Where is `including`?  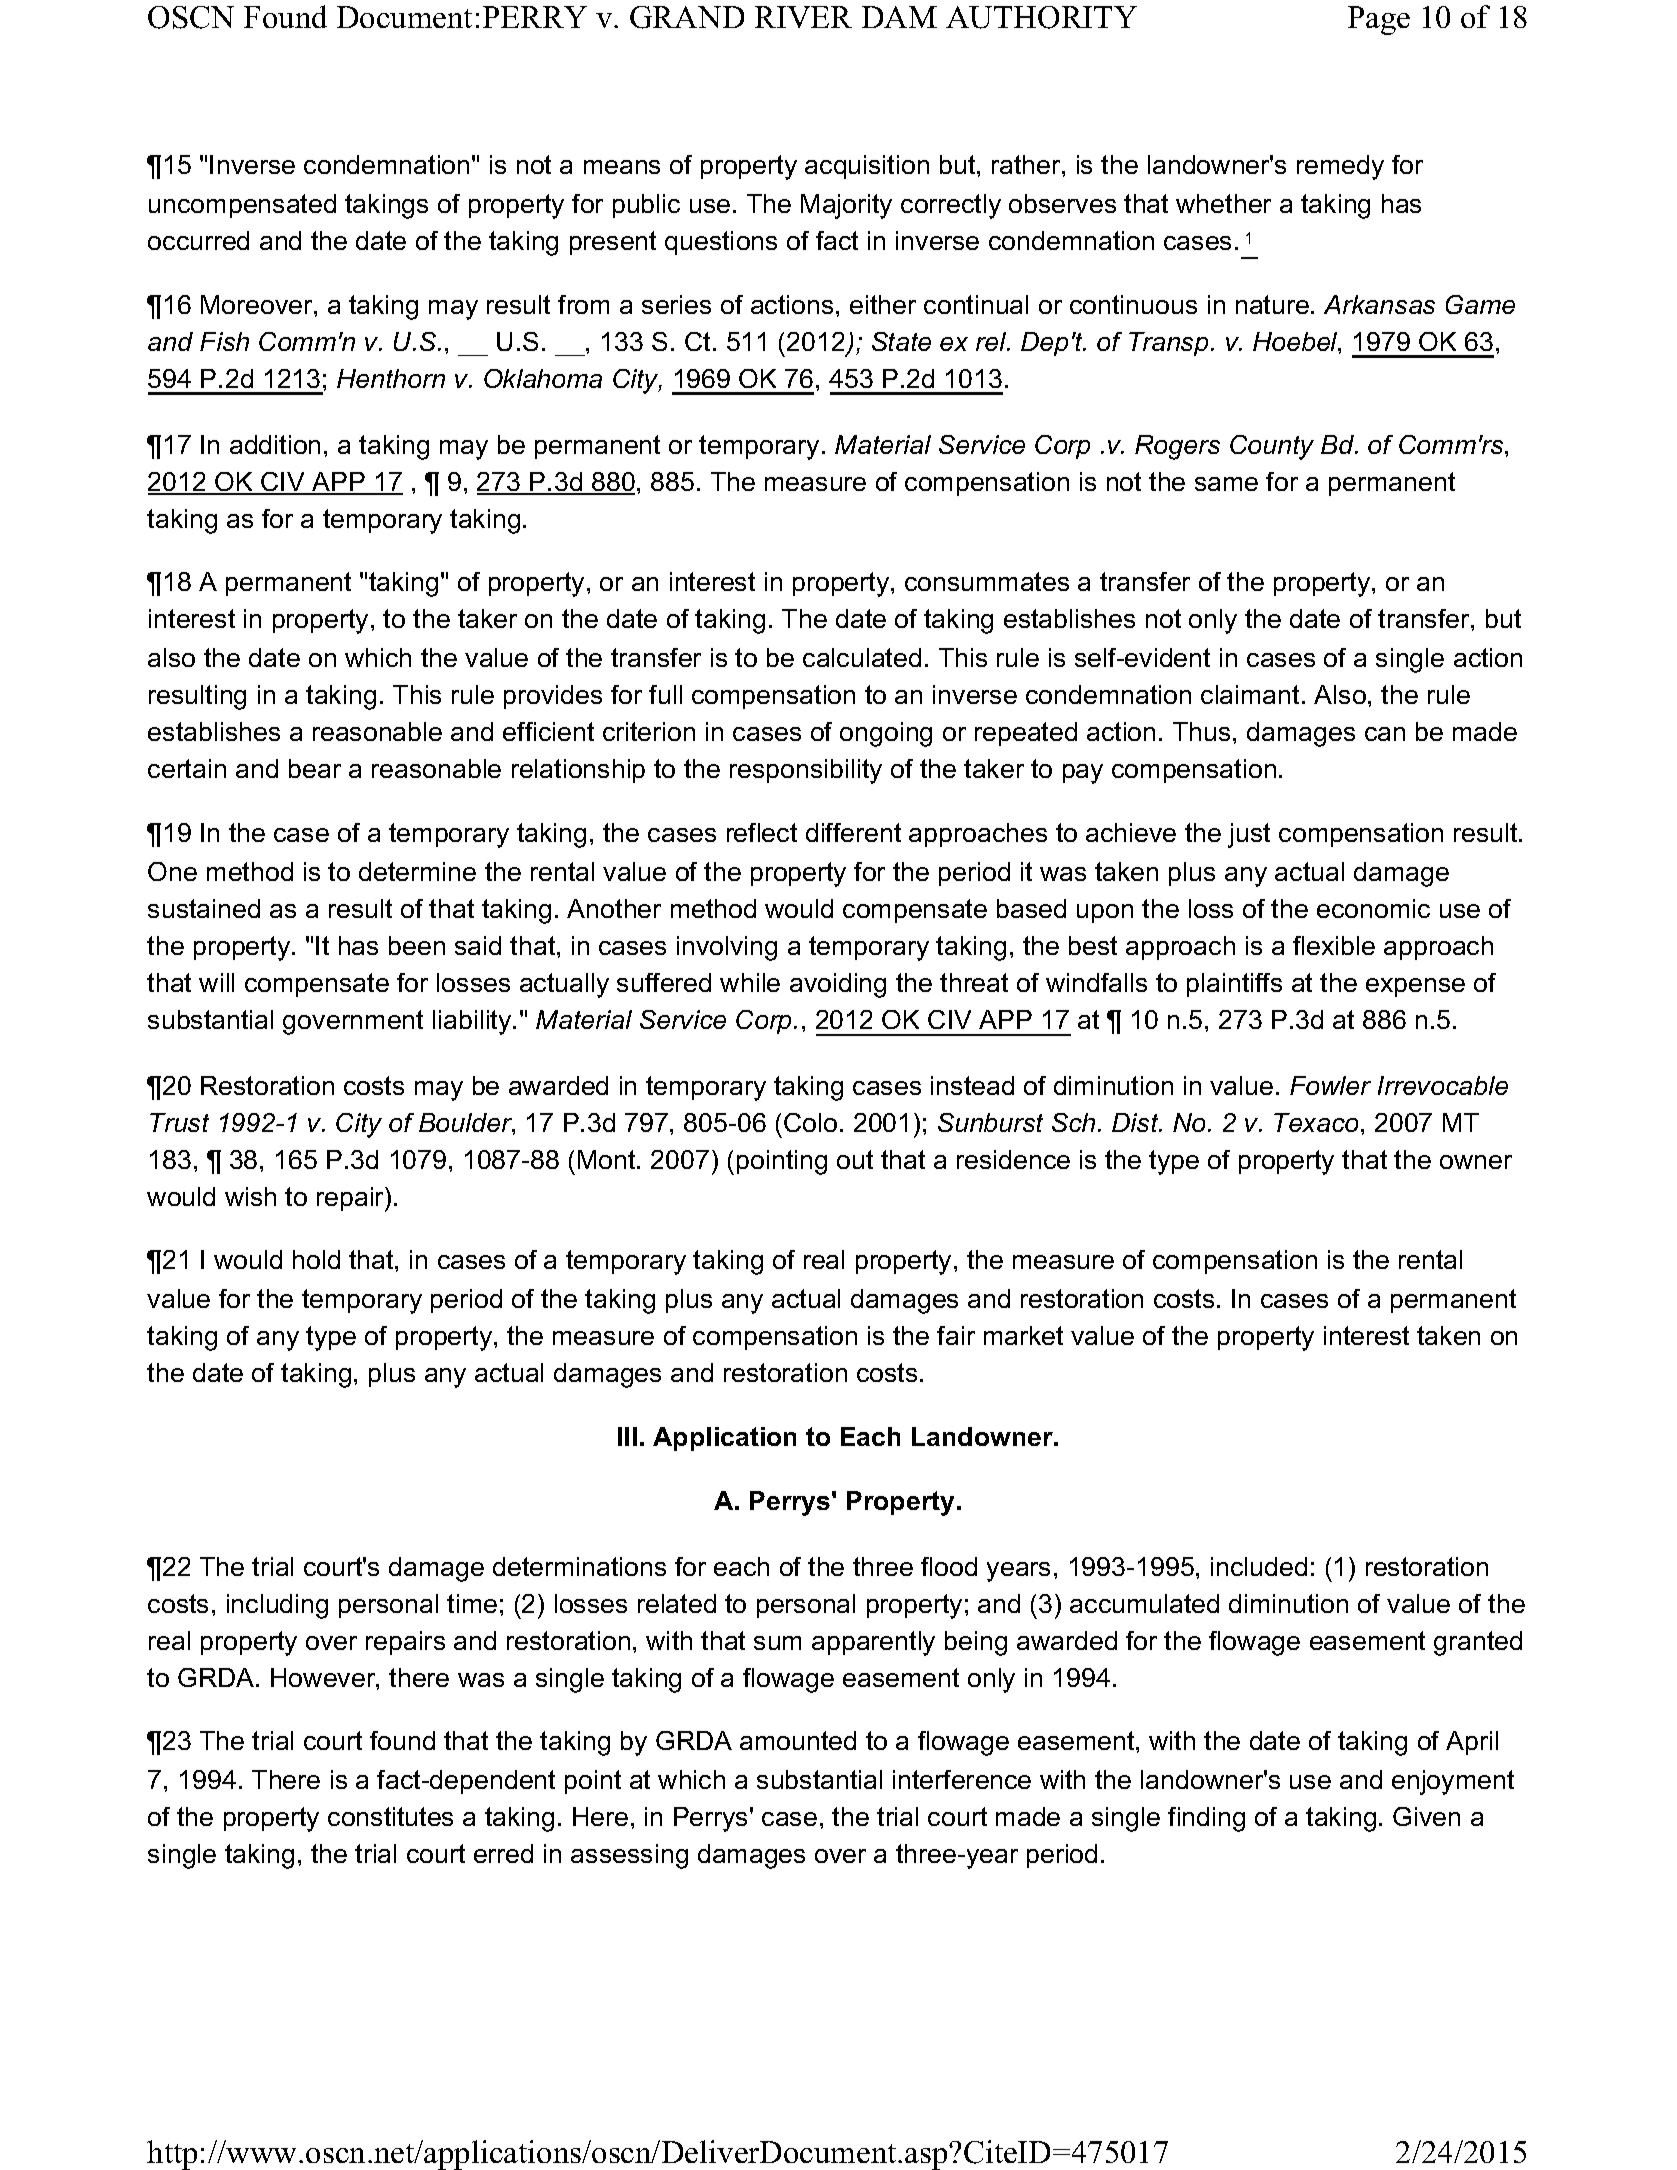 including is located at coordinates (277, 1606).
